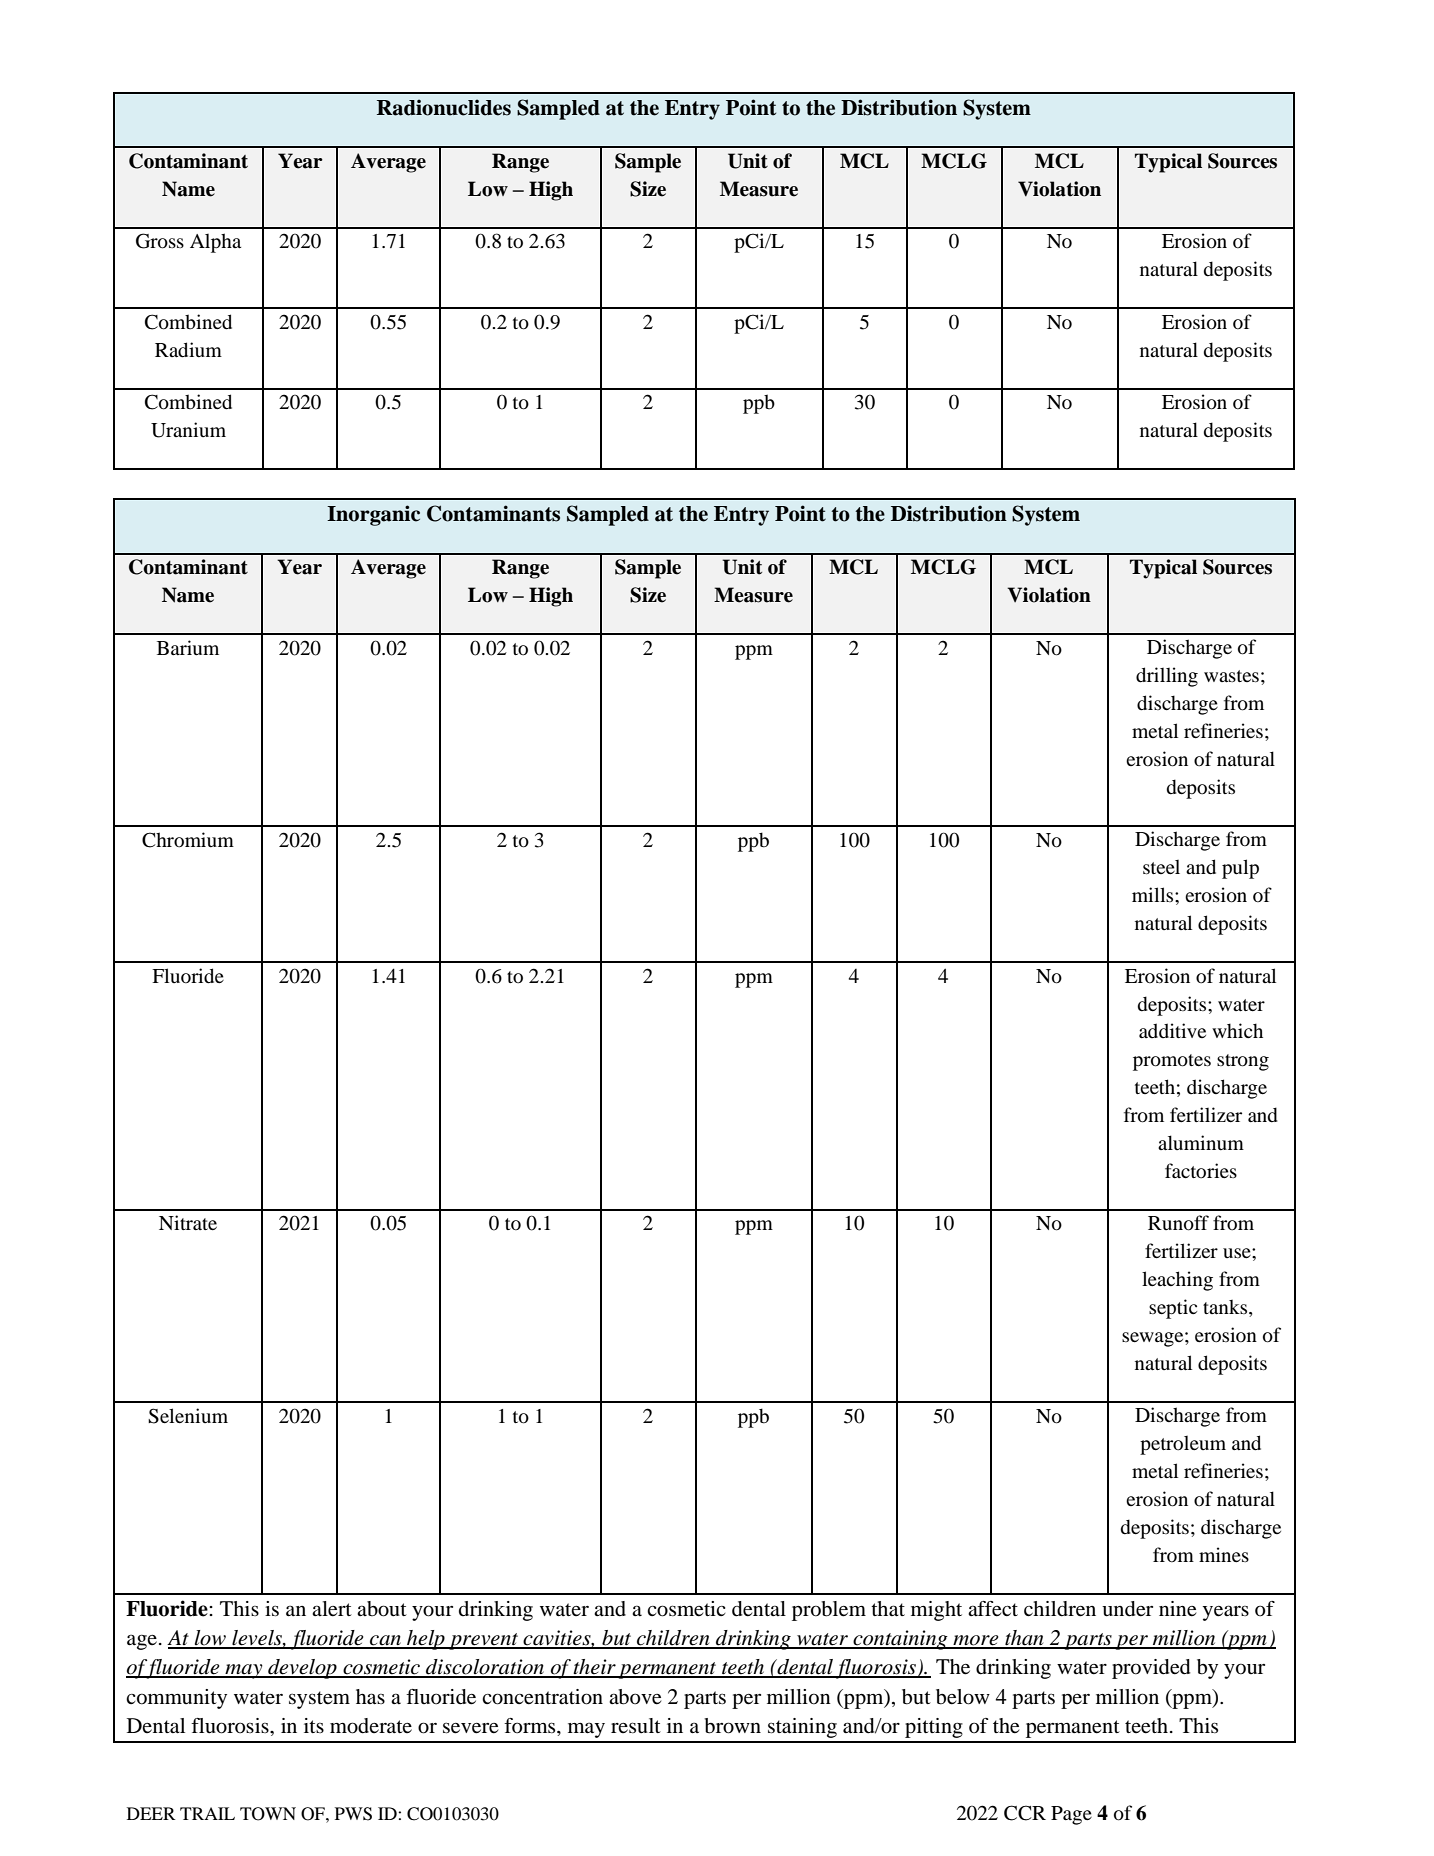 This document has width=1434, height=1856. What do you see at coordinates (215, 243) in the document?
I see `Alpha` at bounding box center [215, 243].
